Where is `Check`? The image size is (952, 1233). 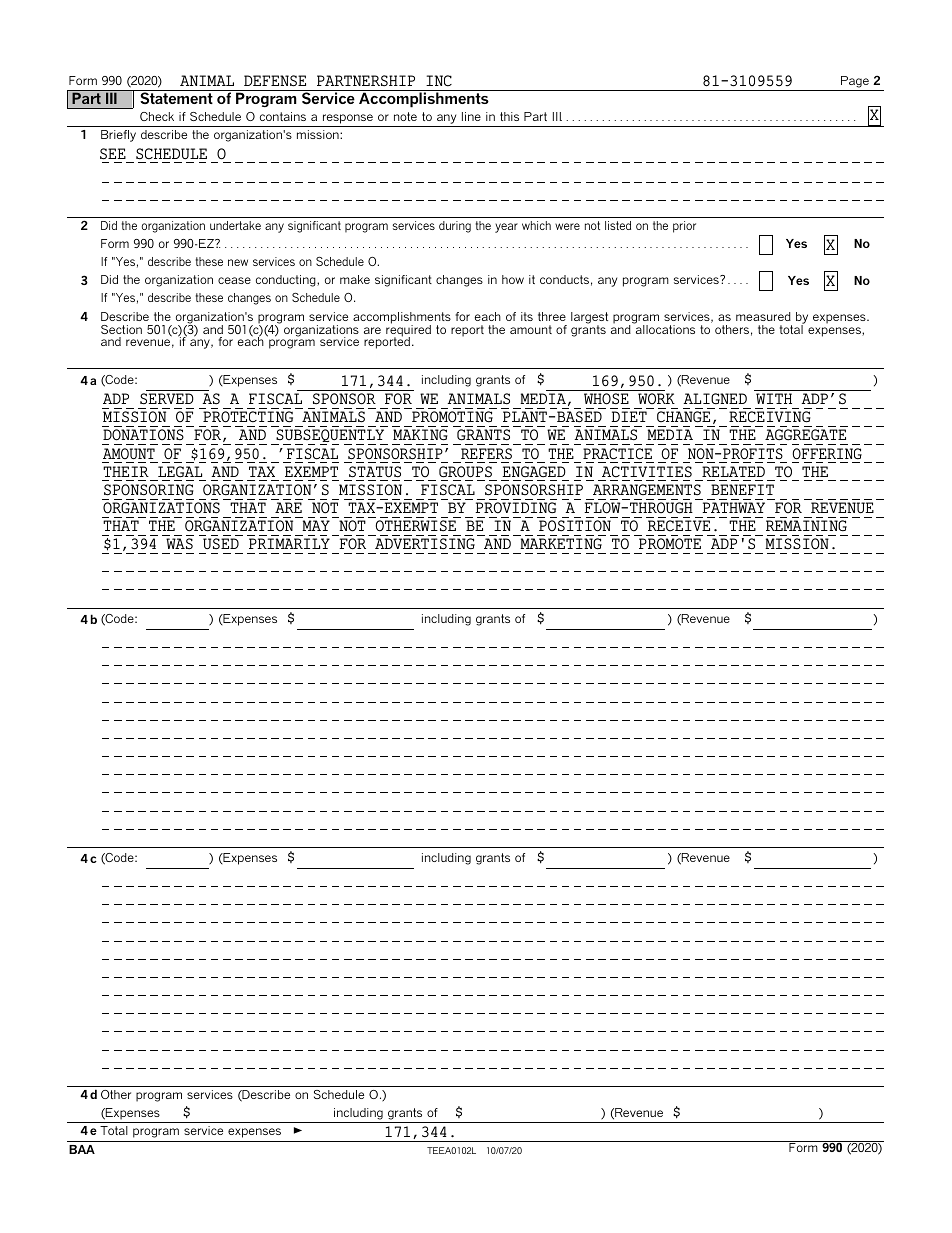
Check is located at coordinates (157, 116).
